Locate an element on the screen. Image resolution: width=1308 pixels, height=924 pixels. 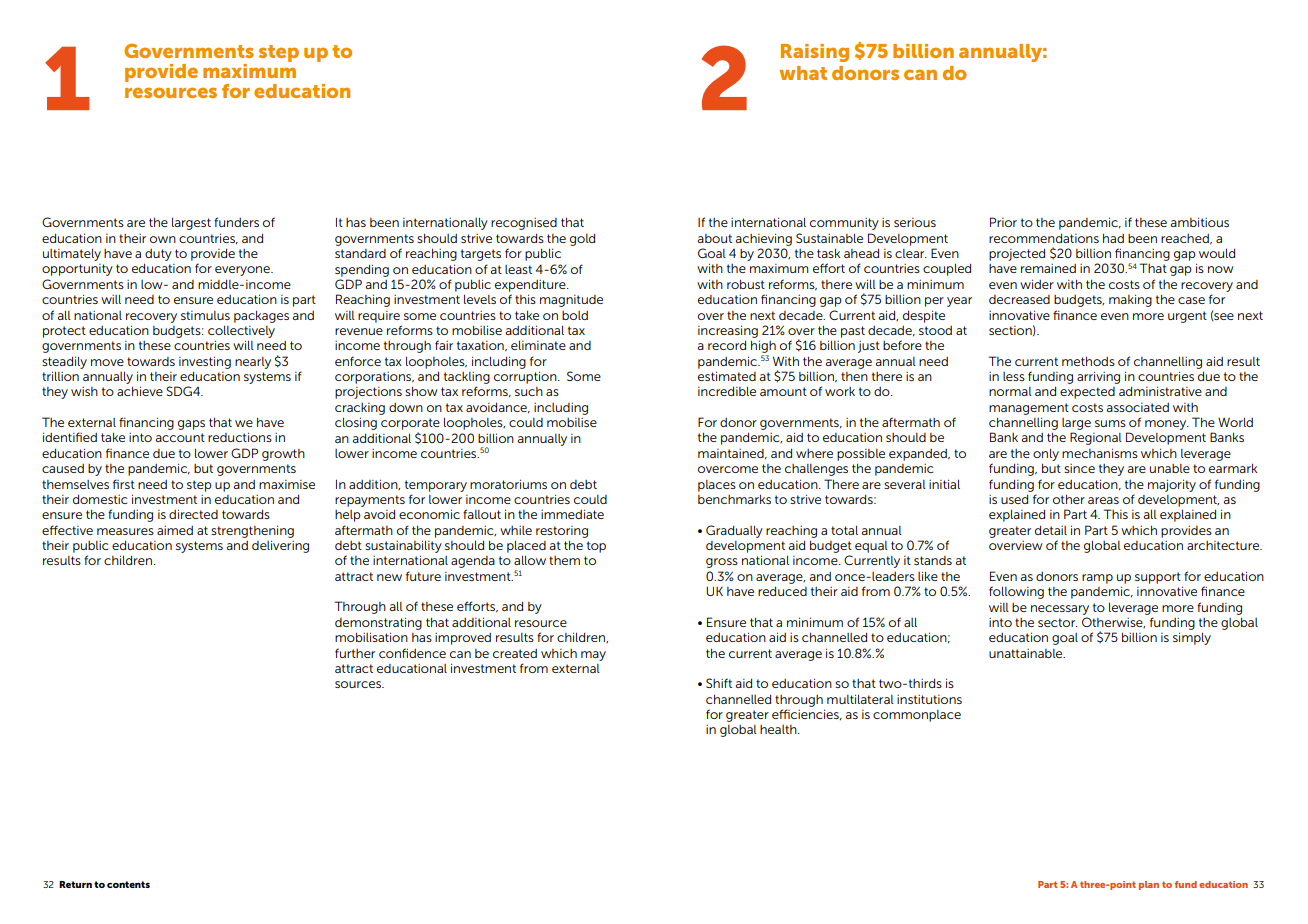
places is located at coordinates (717, 486).
